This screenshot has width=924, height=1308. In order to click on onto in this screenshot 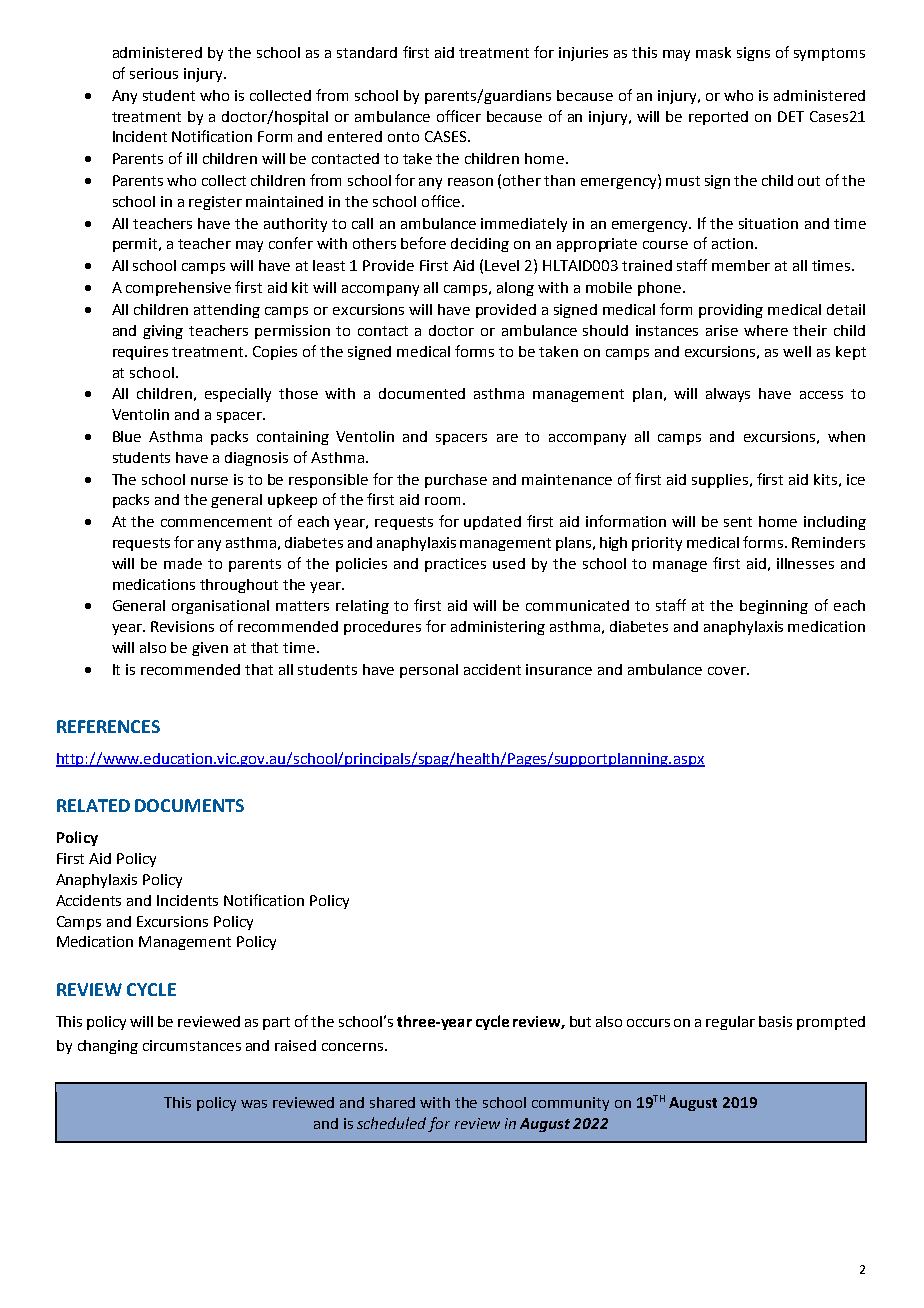, I will do `click(403, 137)`.
